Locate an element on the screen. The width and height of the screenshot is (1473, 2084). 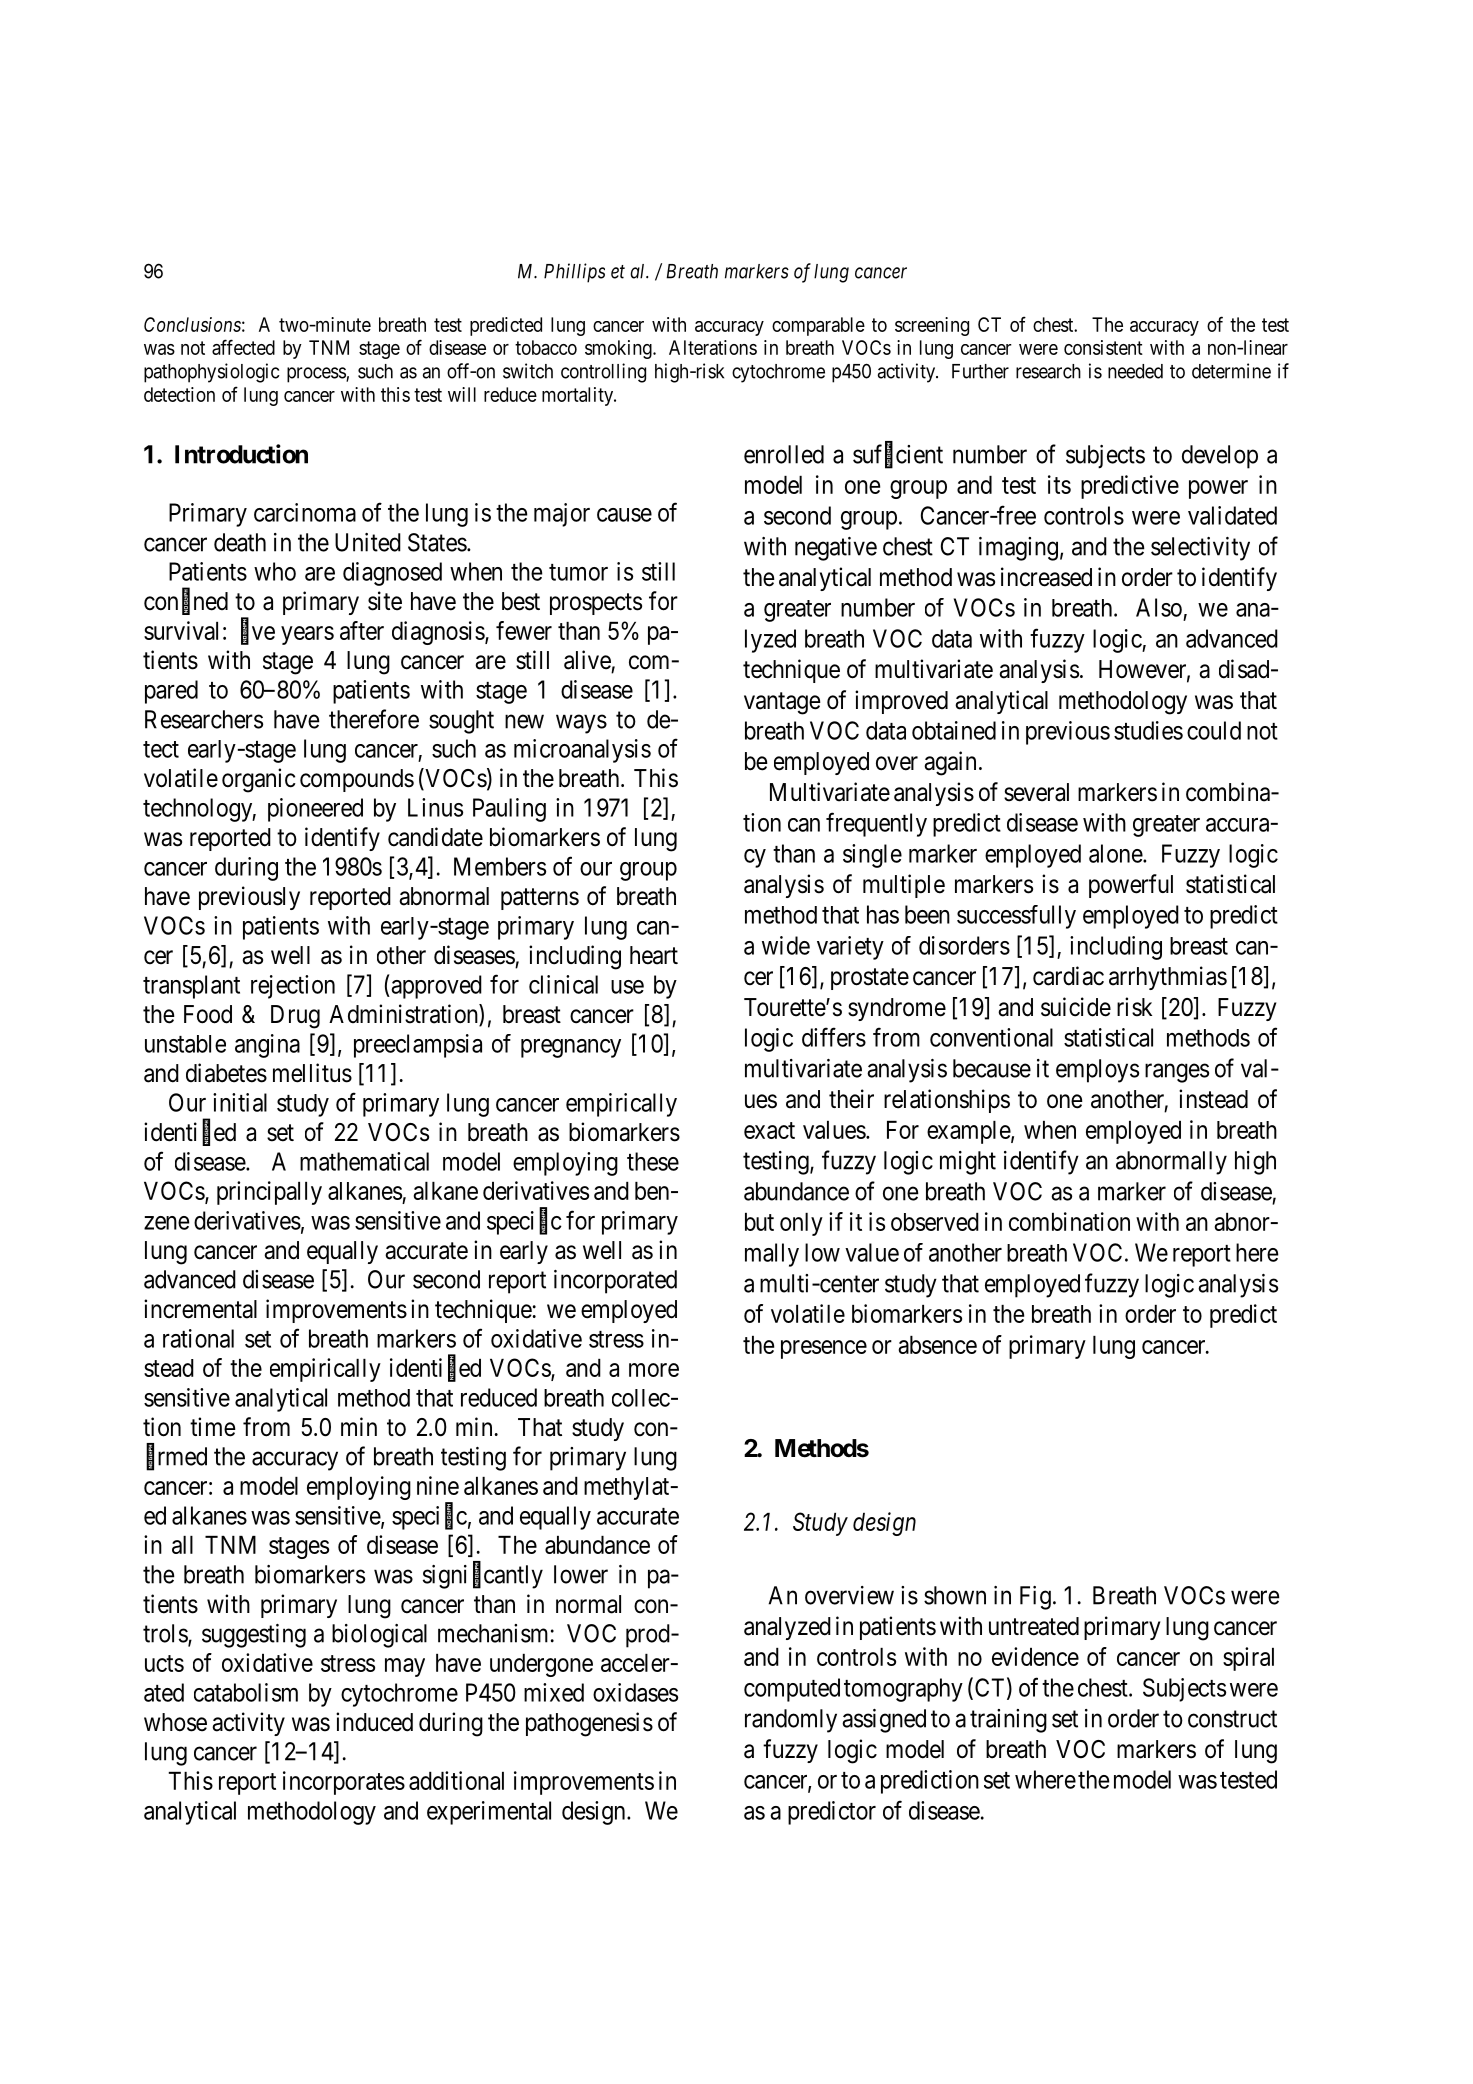
employs is located at coordinates (1097, 1071).
